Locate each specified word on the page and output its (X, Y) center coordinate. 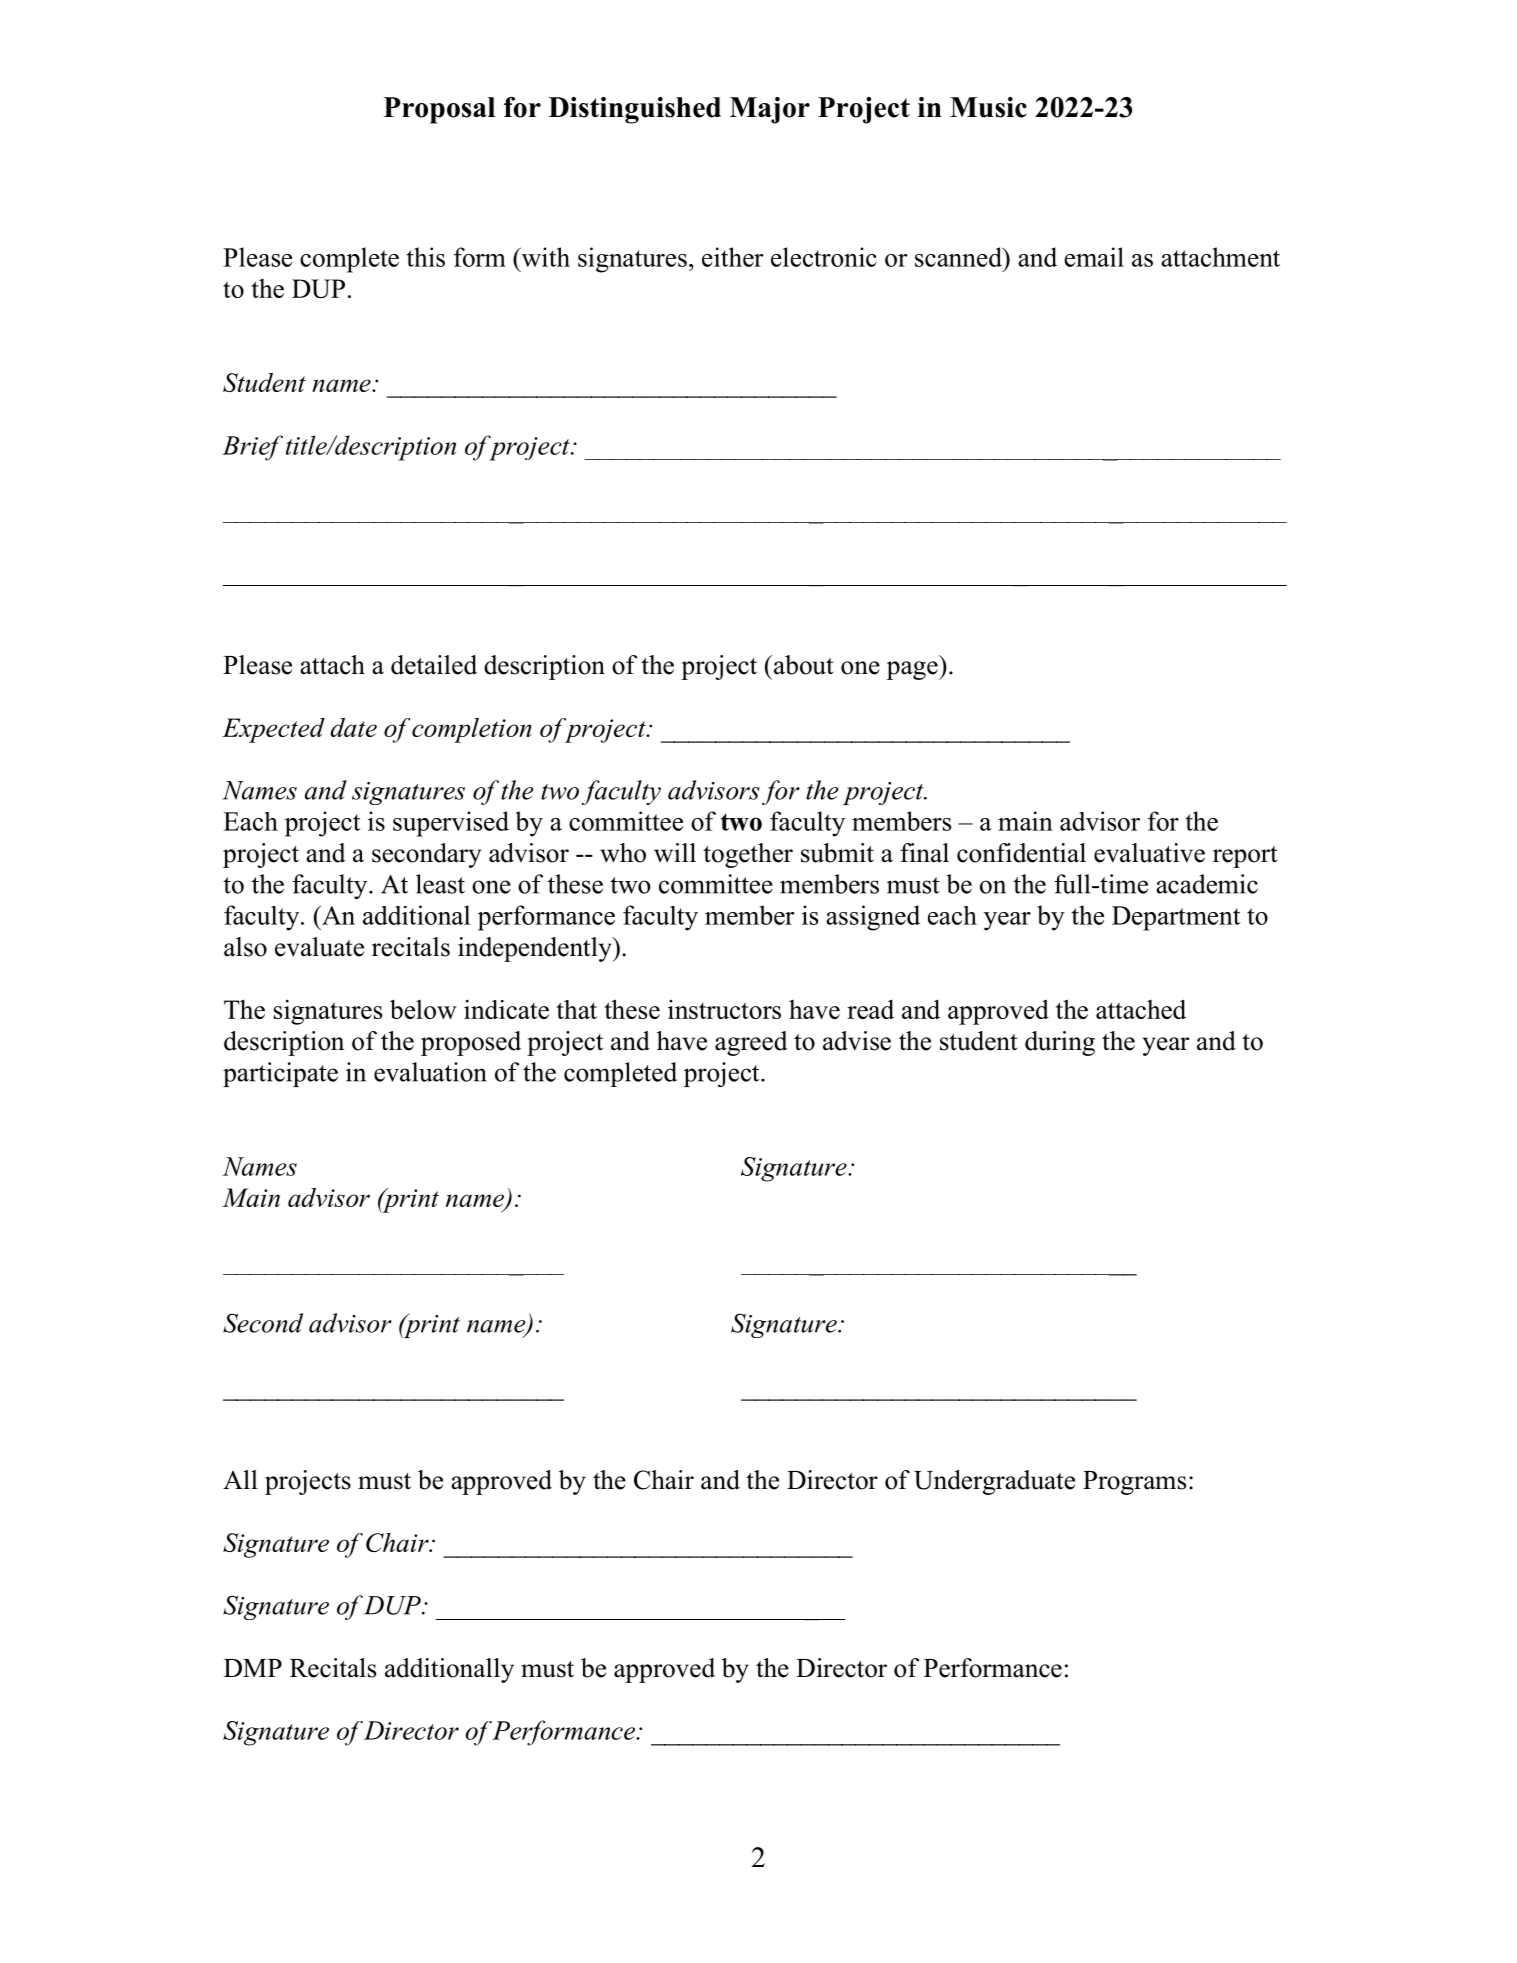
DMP (253, 1668)
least (440, 884)
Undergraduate (994, 1482)
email (1094, 257)
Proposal (439, 110)
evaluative (1149, 853)
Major (770, 110)
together (748, 855)
